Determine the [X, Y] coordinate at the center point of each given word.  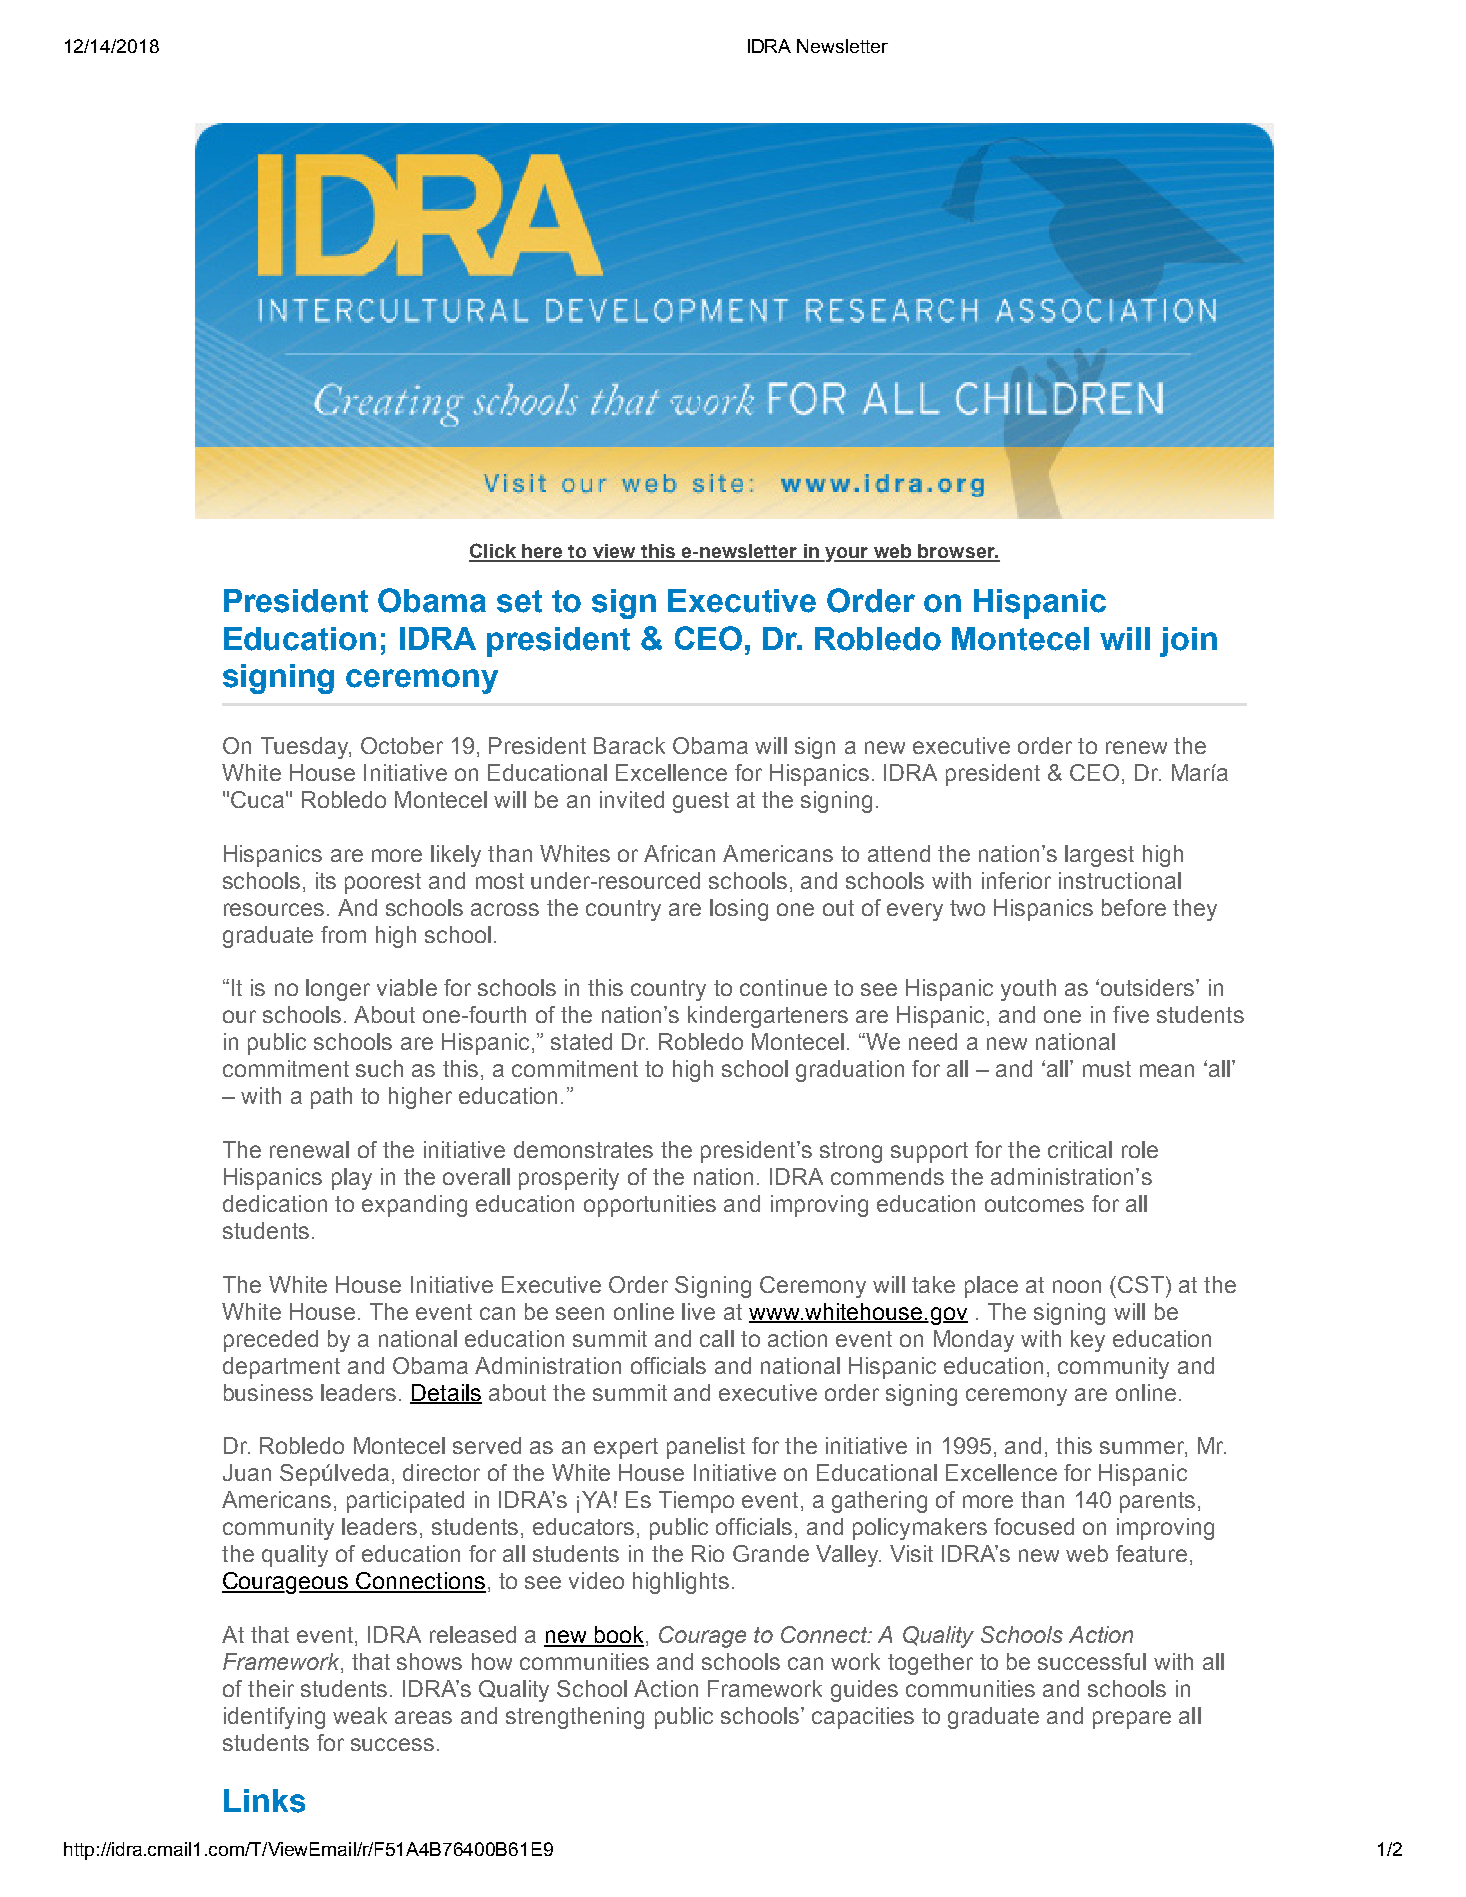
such [379, 1068]
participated [405, 1502]
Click [493, 552]
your [847, 554]
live [698, 1311]
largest [1099, 856]
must [1107, 1069]
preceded [271, 1341]
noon [1077, 1286]
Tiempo [696, 1502]
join [1188, 642]
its [326, 880]
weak [360, 1715]
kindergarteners [768, 1017]
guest [701, 802]
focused [1034, 1526]
